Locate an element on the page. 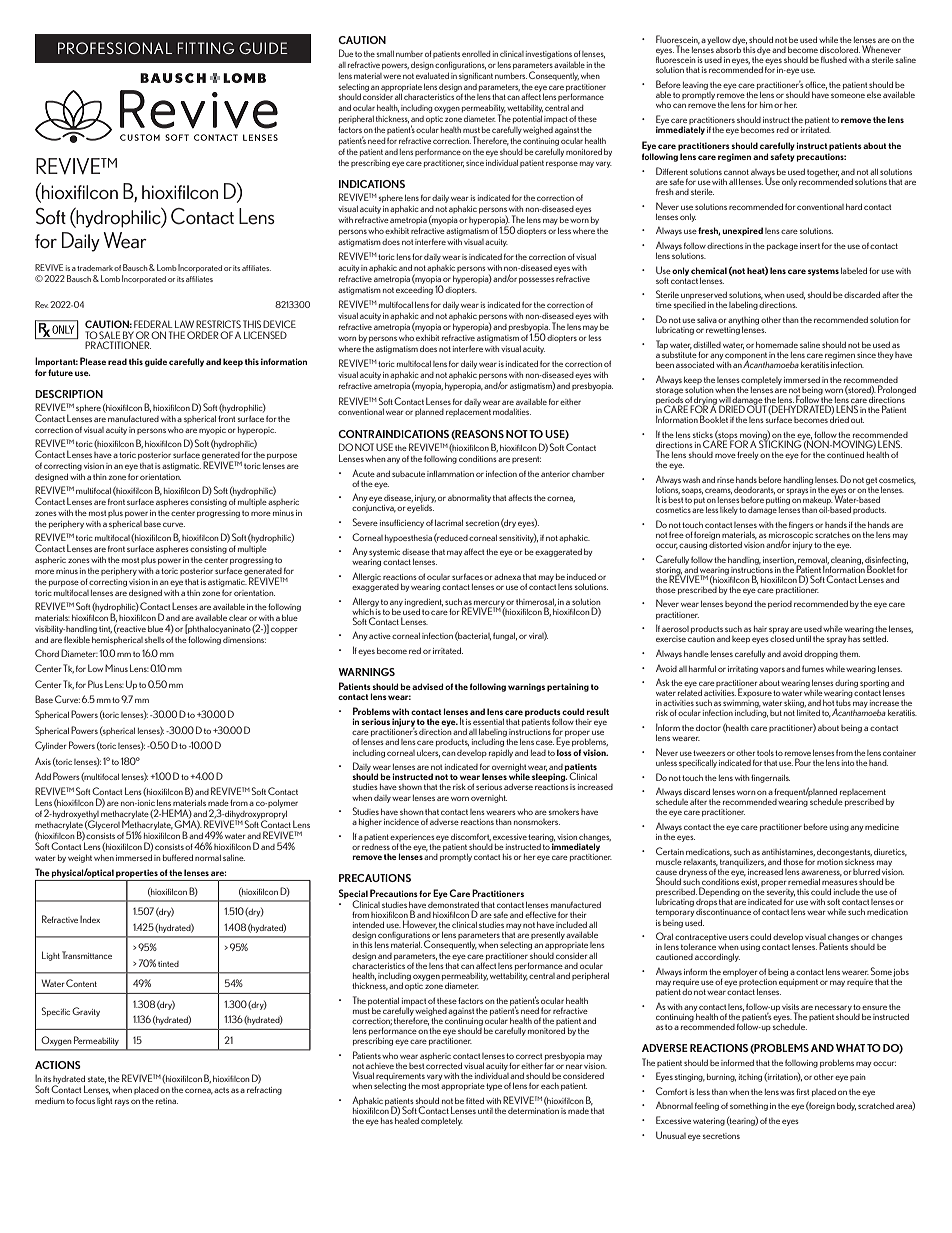  exceeding is located at coordinates (414, 291).
